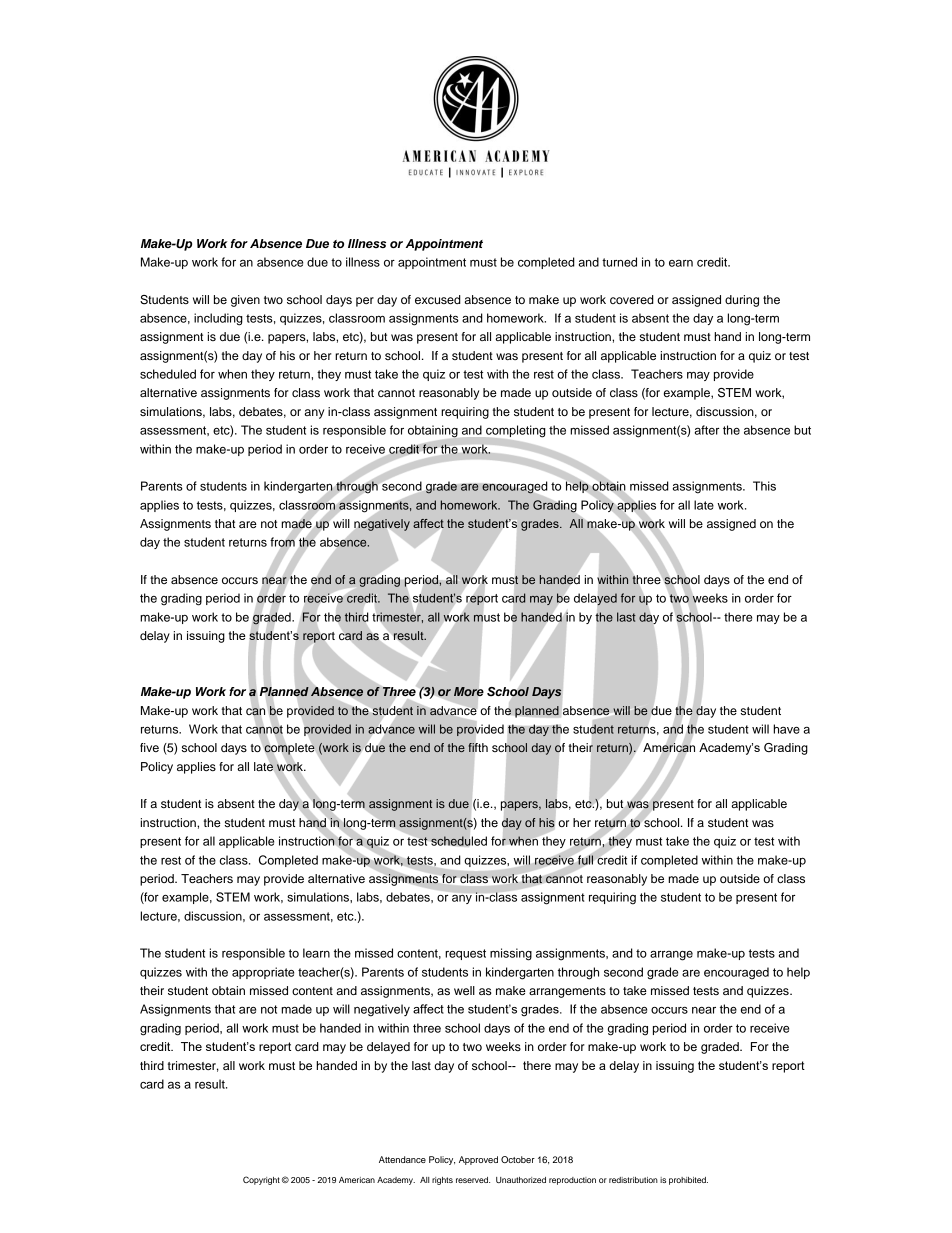 Image resolution: width=952 pixels, height=1233 pixels. What do you see at coordinates (438, 299) in the page?
I see `excused` at bounding box center [438, 299].
